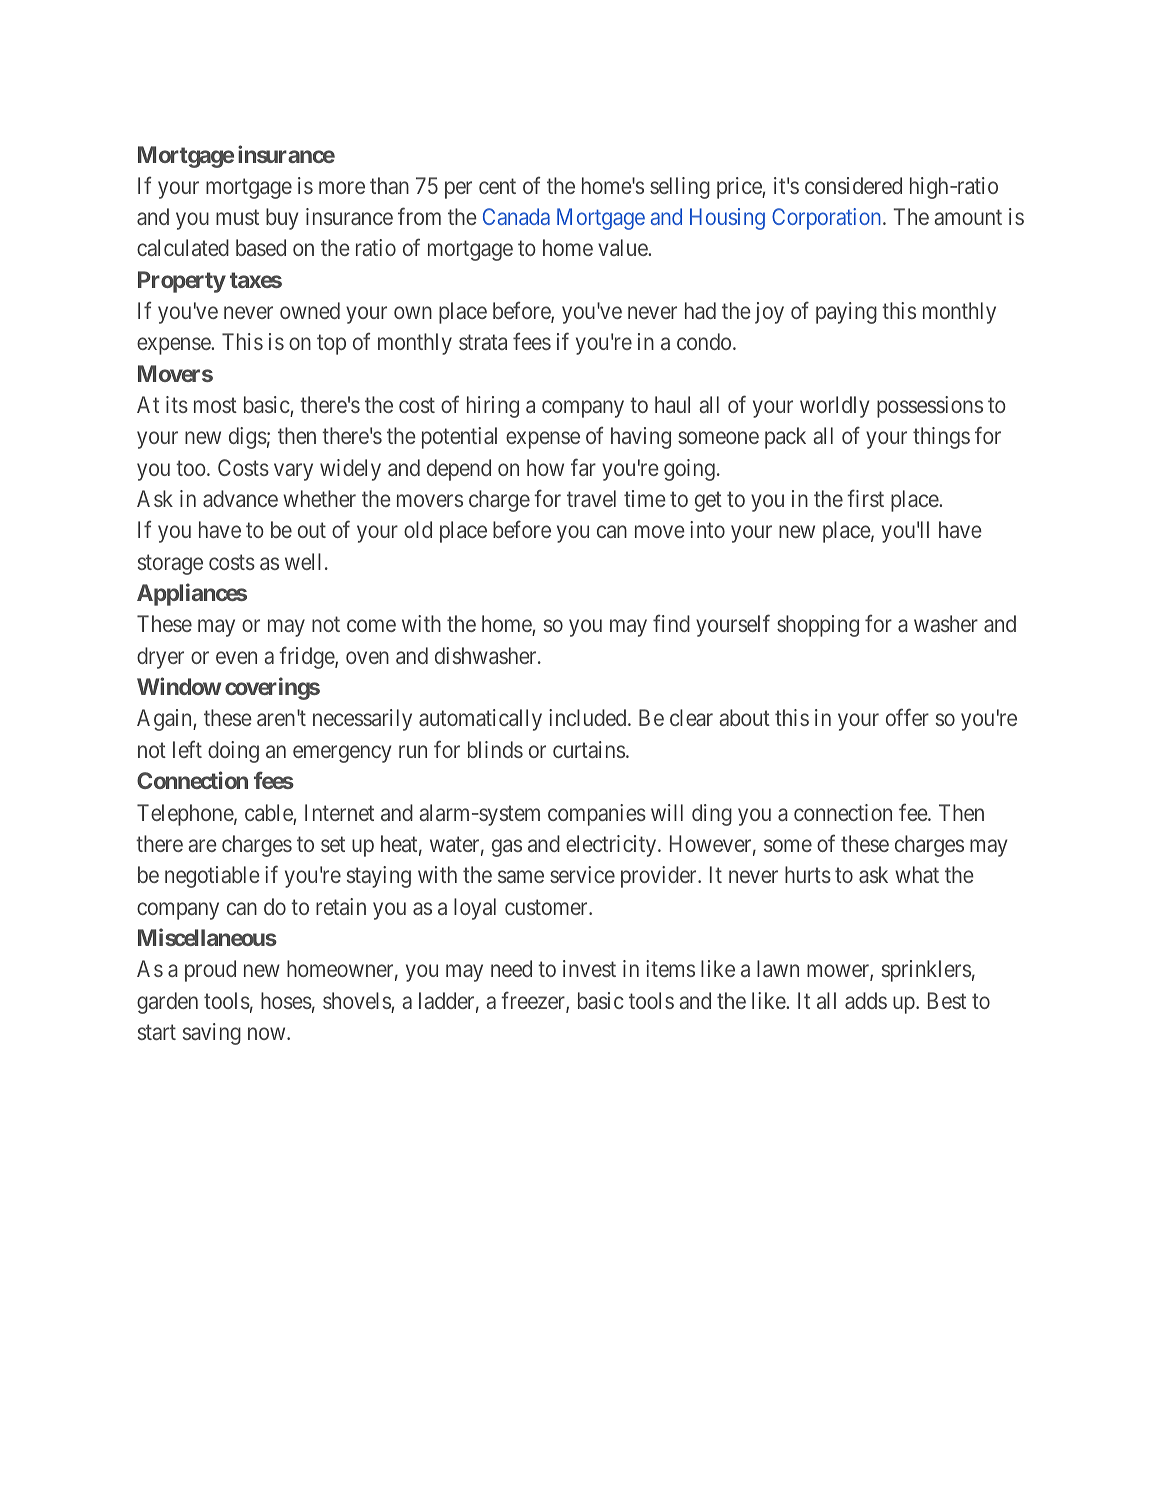 This page has width=1162, height=1504. I want to click on even, so click(236, 657).
